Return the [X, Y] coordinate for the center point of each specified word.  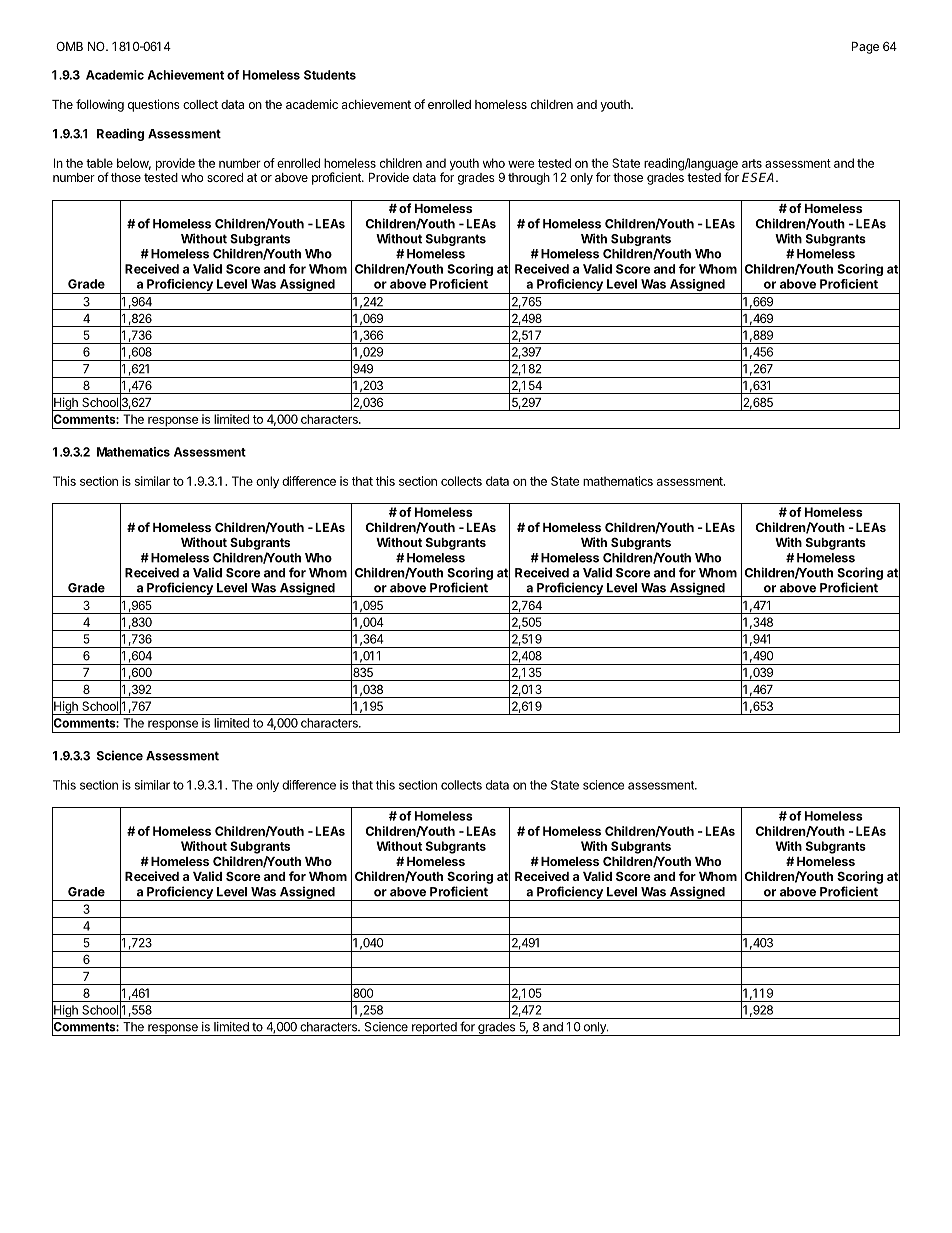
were [521, 164]
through [529, 179]
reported [434, 1029]
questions [154, 105]
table [99, 163]
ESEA [760, 177]
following [100, 105]
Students [330, 75]
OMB [69, 46]
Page [865, 48]
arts [752, 163]
